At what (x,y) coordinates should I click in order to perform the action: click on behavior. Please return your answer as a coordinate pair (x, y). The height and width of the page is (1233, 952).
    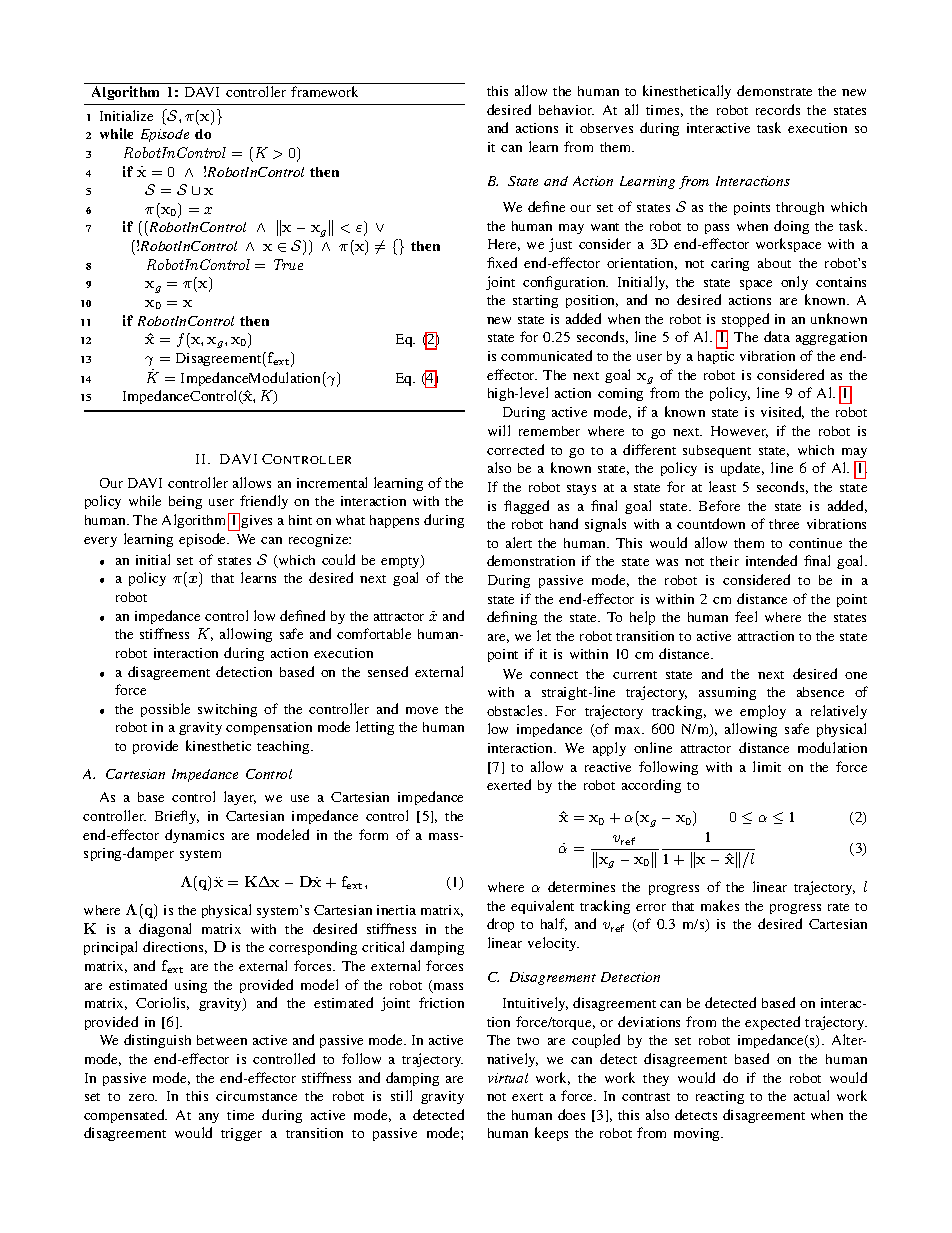
    Looking at the image, I should click on (566, 110).
